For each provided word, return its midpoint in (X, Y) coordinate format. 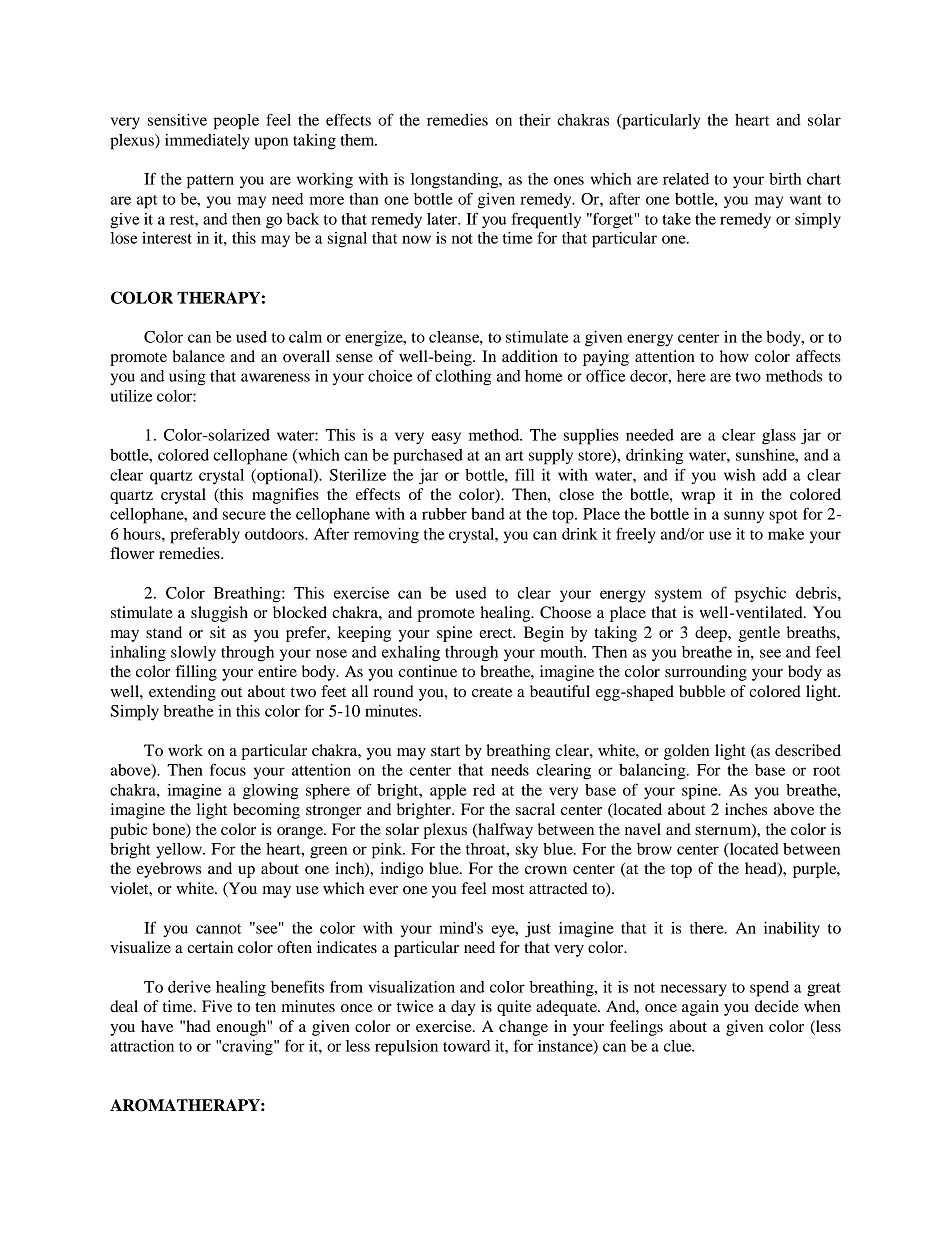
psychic (760, 595)
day (463, 1008)
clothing (463, 378)
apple (448, 792)
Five (217, 1006)
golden (686, 752)
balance (198, 356)
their (535, 120)
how (734, 356)
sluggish (219, 614)
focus (228, 769)
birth (785, 179)
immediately (207, 142)
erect (497, 633)
